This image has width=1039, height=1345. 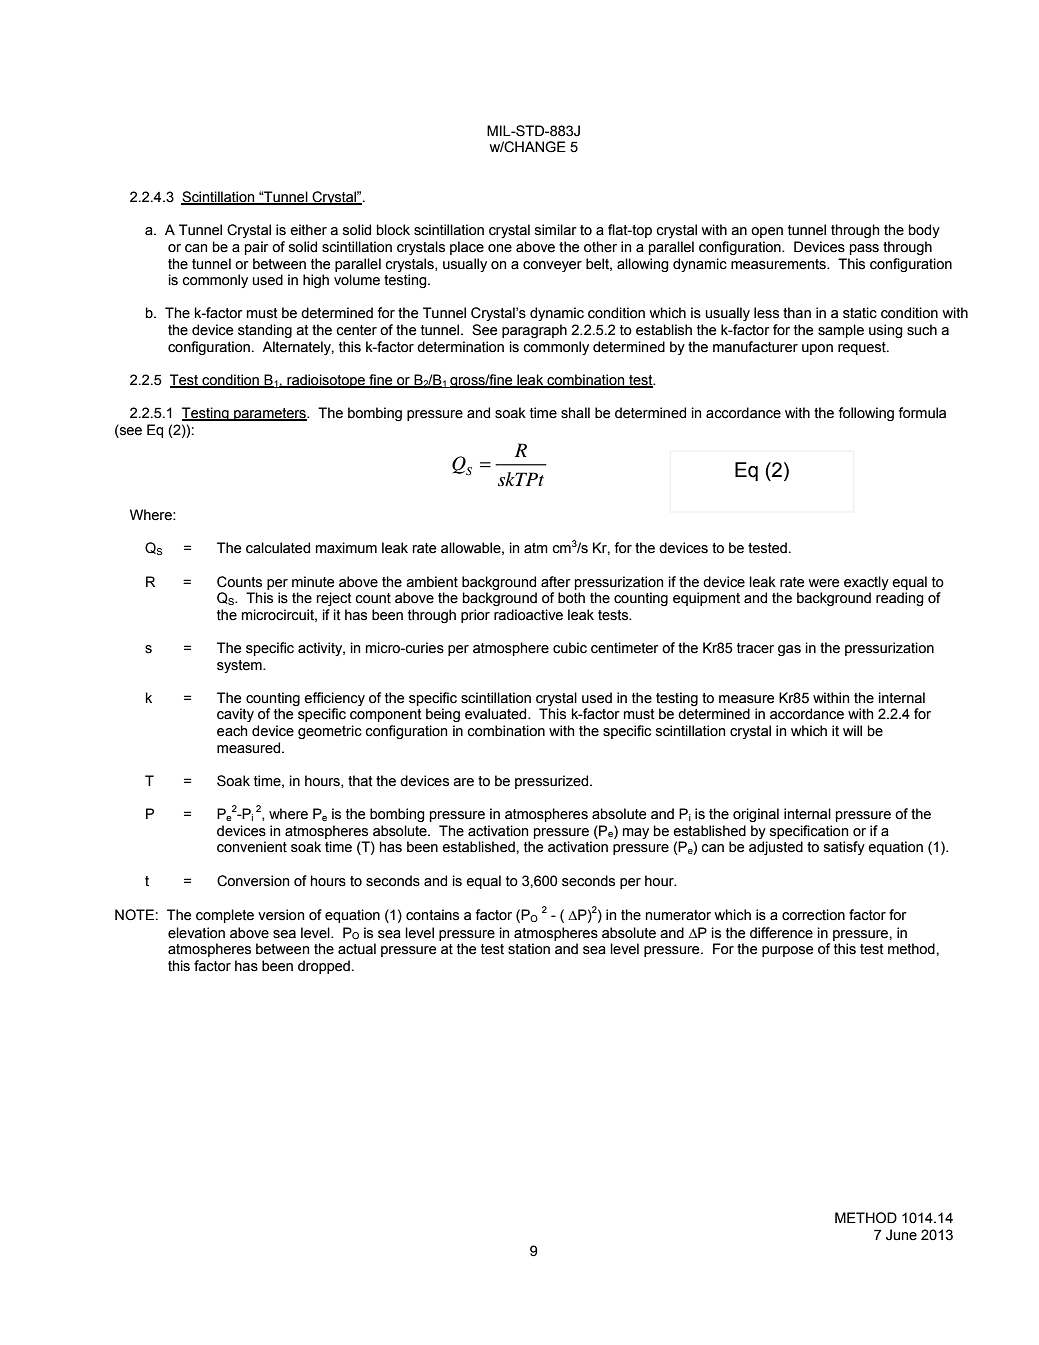 What do you see at coordinates (324, 967) in the image?
I see `dropped` at bounding box center [324, 967].
